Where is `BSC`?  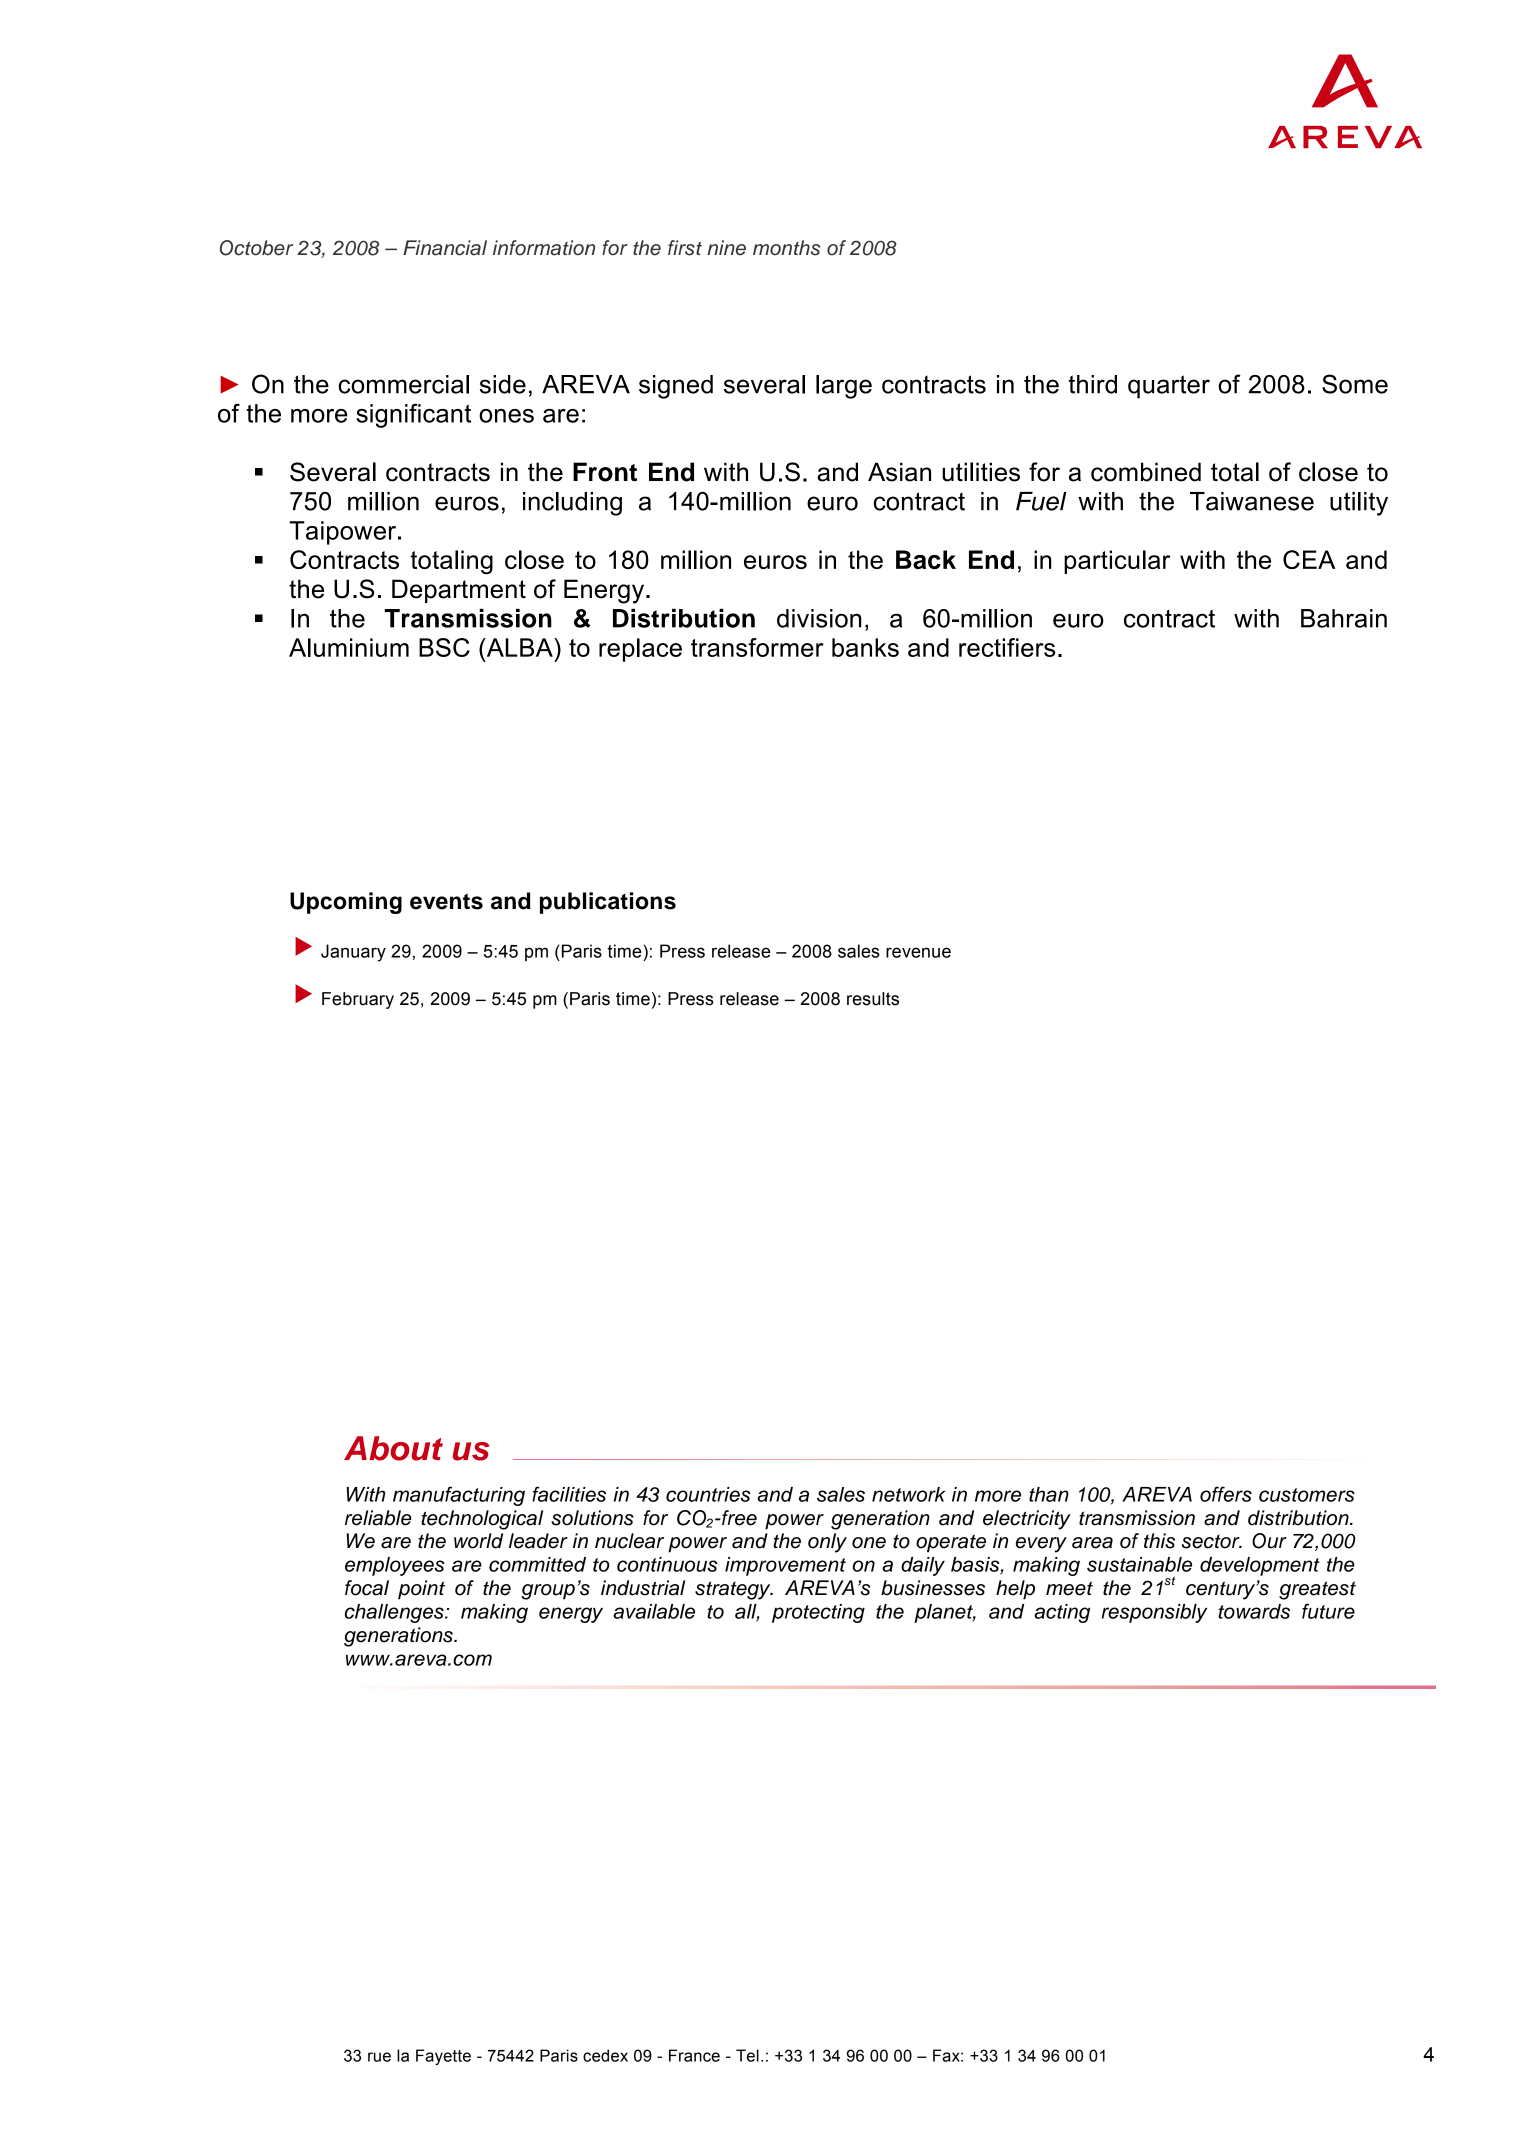 BSC is located at coordinates (444, 647).
